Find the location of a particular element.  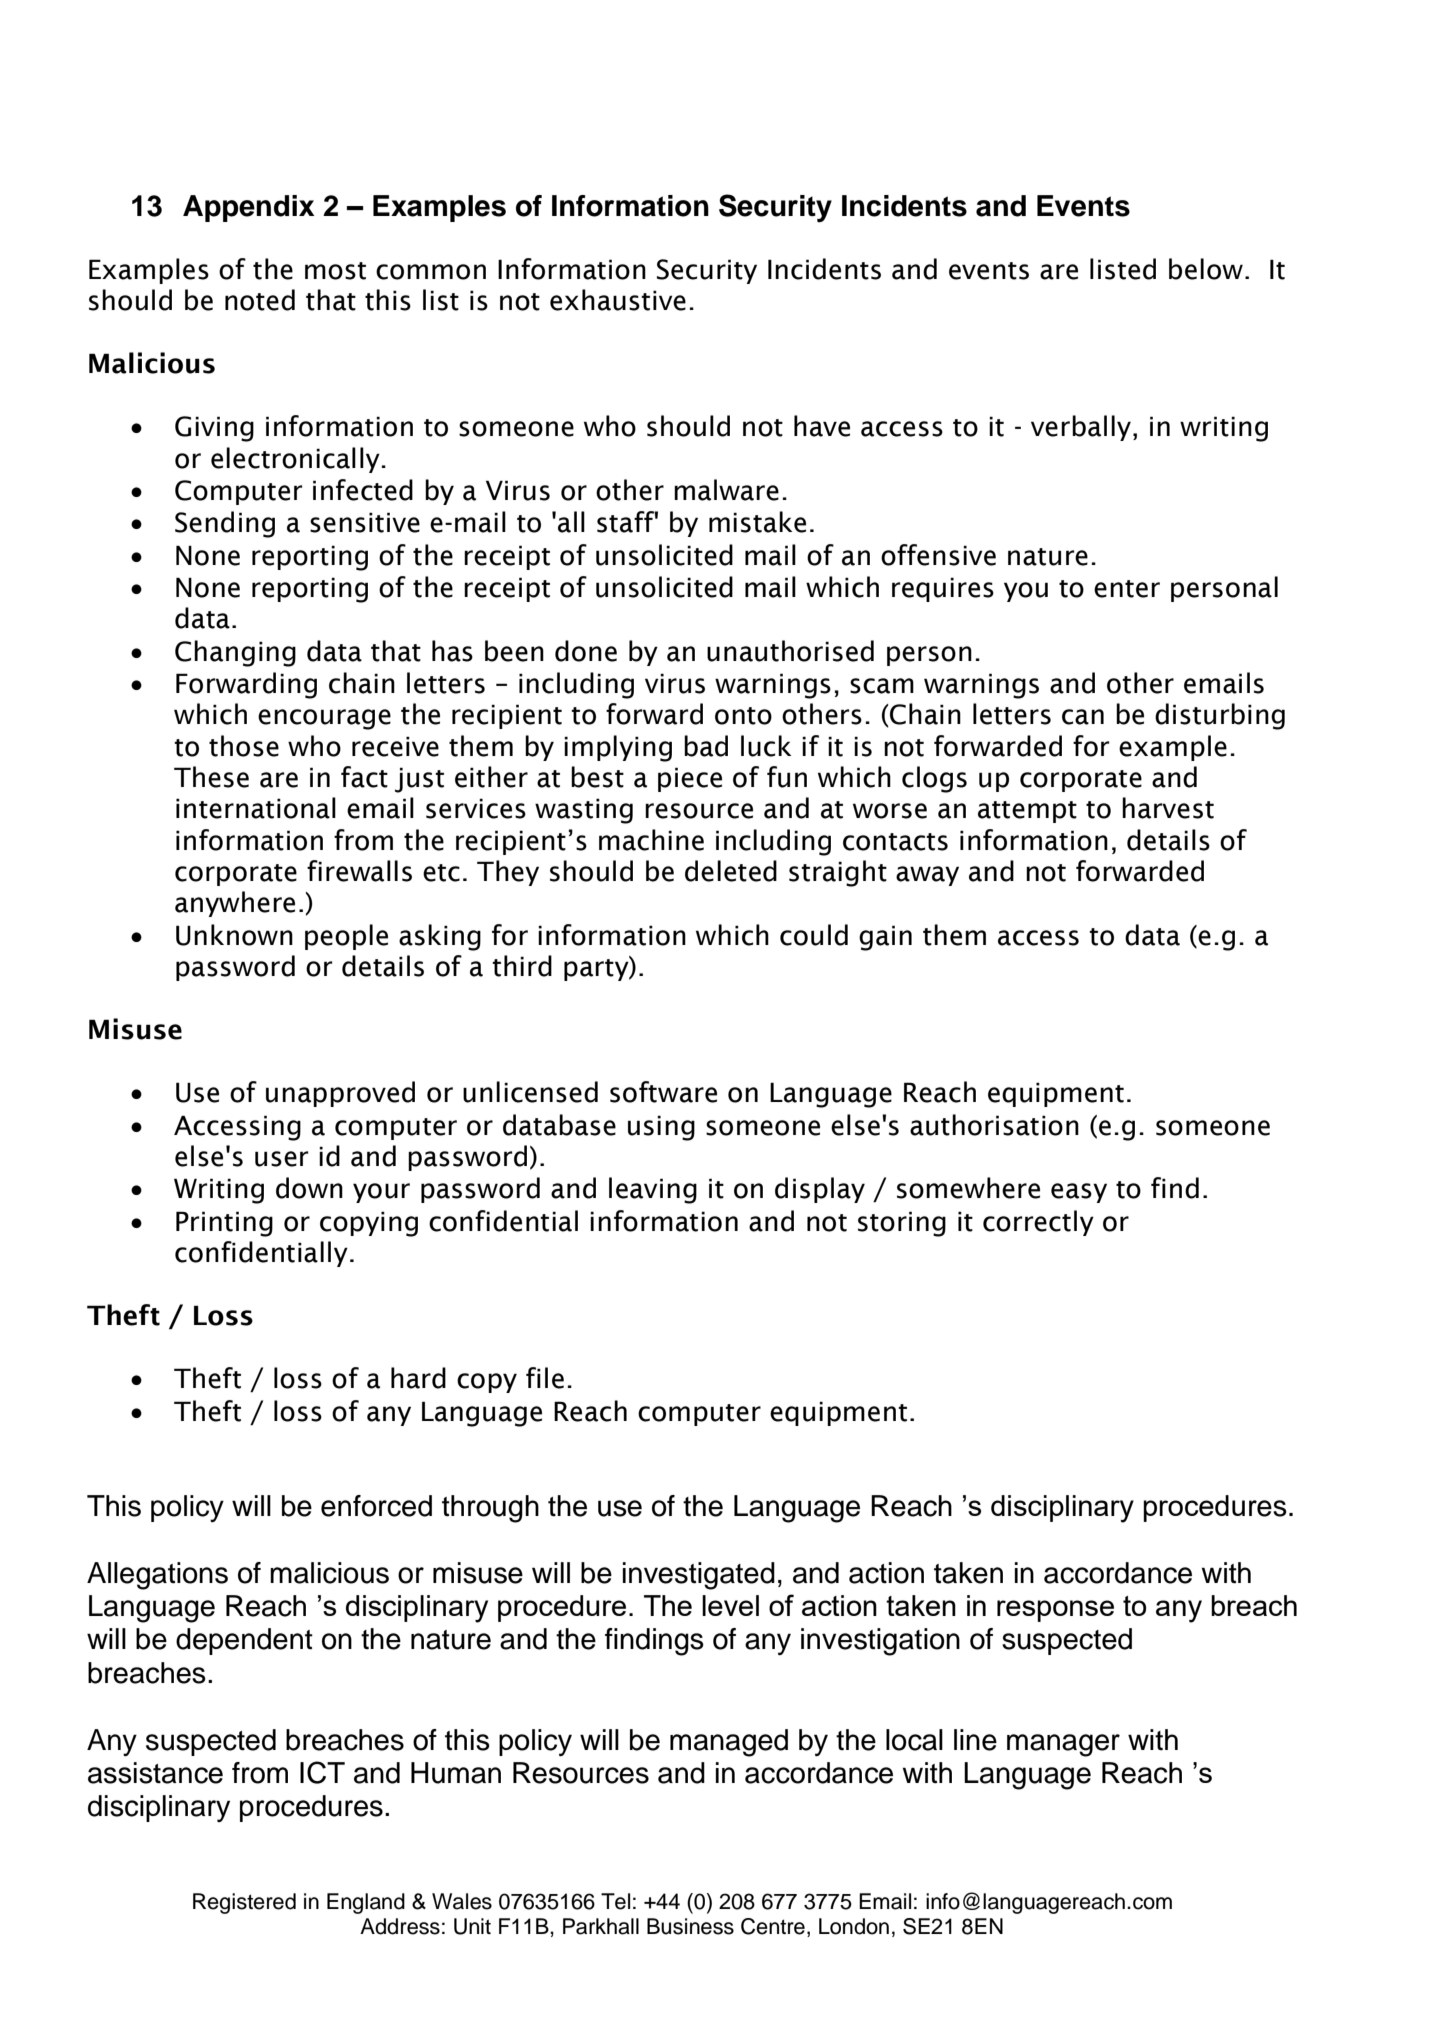

Registered is located at coordinates (244, 1903).
